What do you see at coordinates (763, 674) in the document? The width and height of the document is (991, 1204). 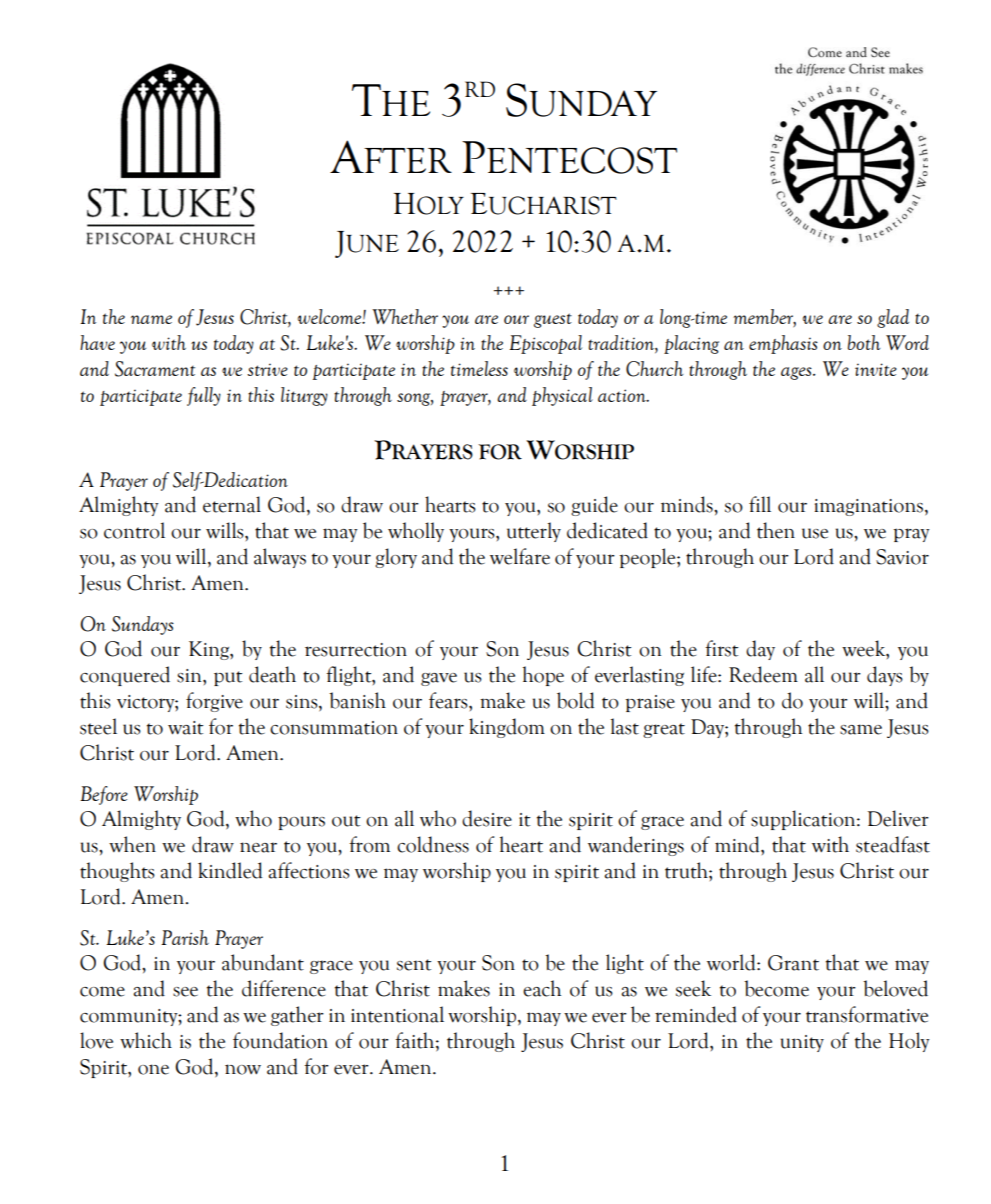 I see `Redeem` at bounding box center [763, 674].
